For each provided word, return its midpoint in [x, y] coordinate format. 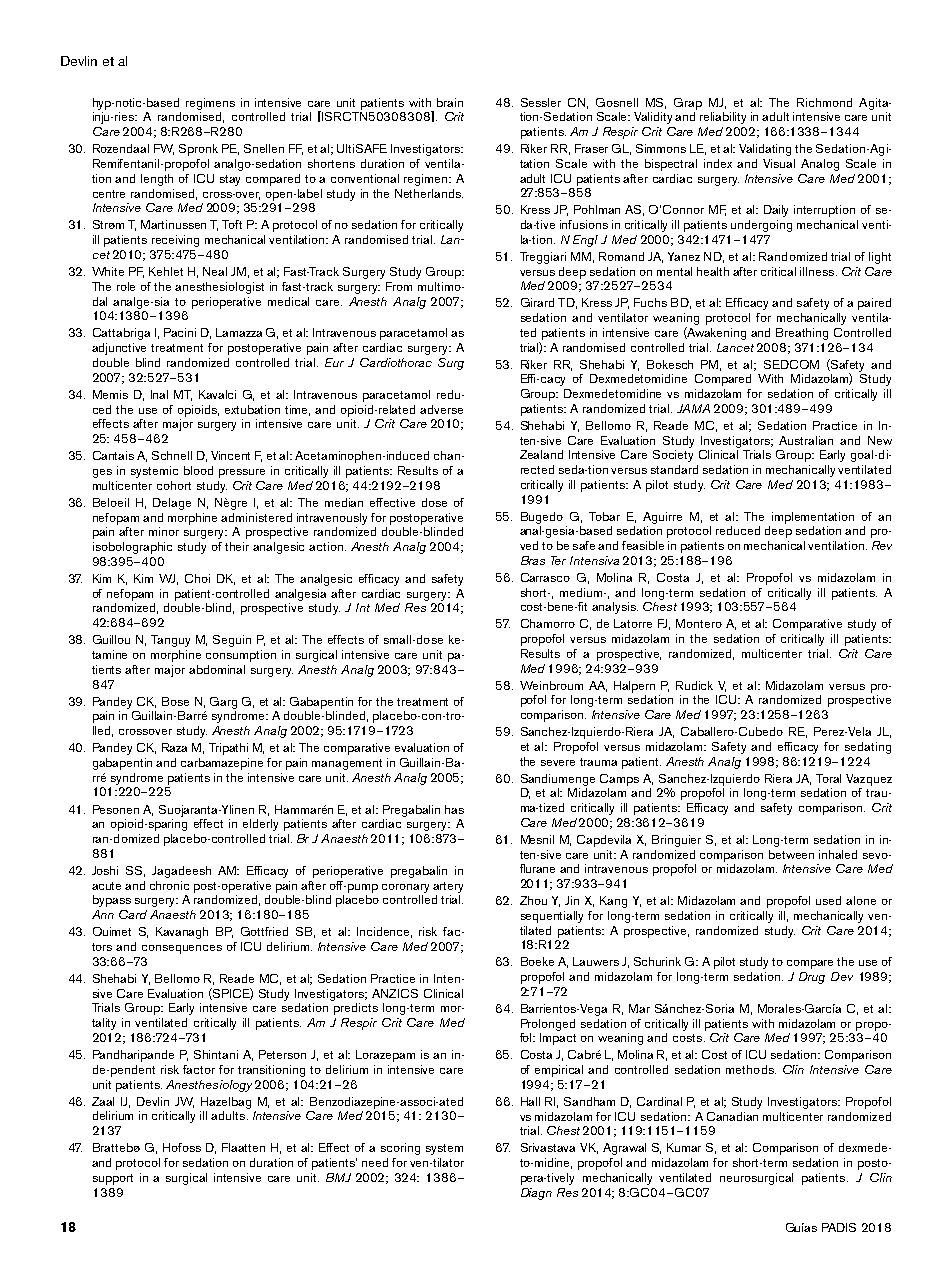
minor [164, 531]
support [113, 1179]
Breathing [802, 334]
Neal [215, 271]
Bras [533, 560]
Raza [174, 747]
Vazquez [869, 780]
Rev [882, 545]
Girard [537, 302]
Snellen [264, 148]
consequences [182, 949]
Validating [765, 150]
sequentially [552, 917]
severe [558, 763]
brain [450, 102]
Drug [812, 978]
